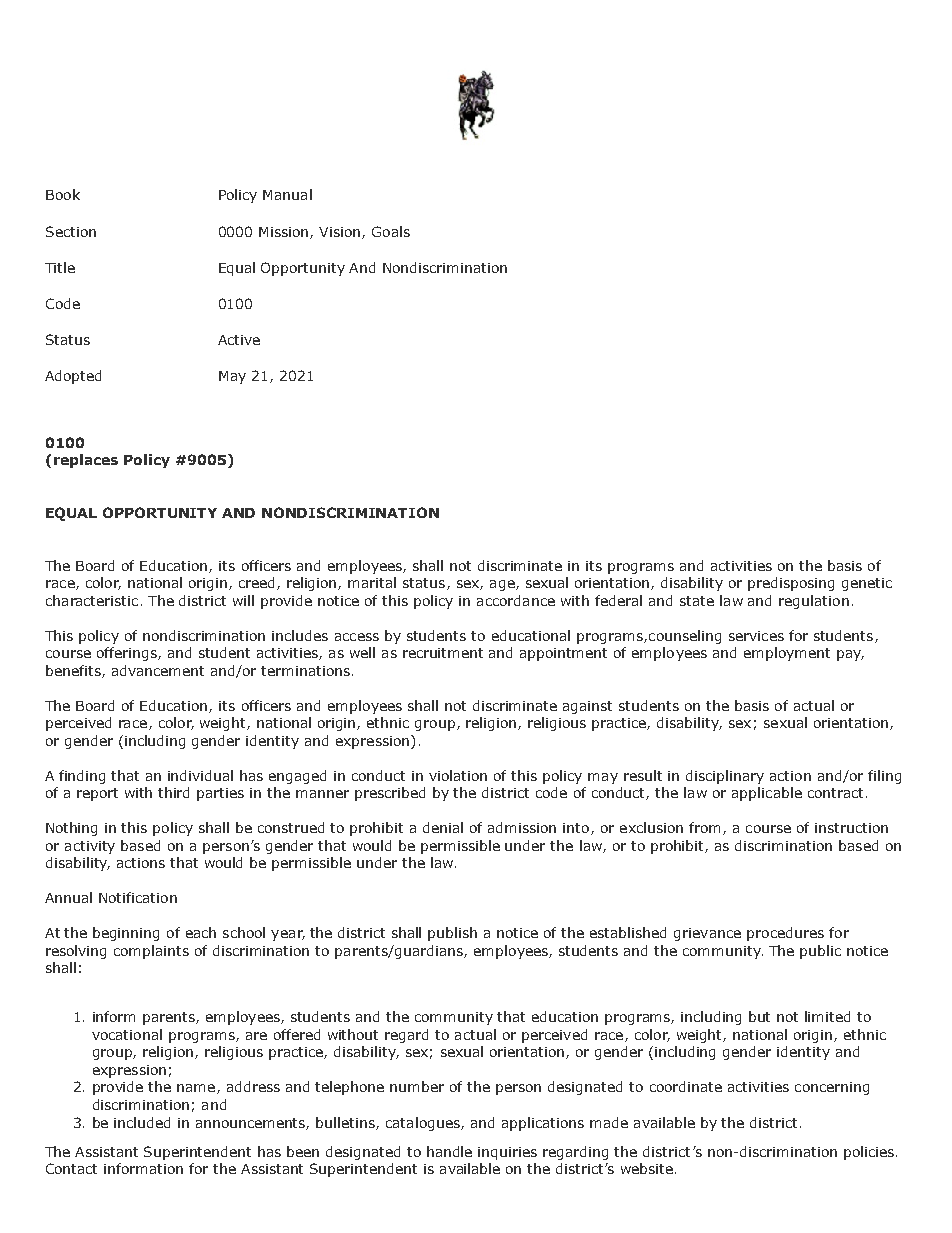 The width and height of the document is (952, 1233). What do you see at coordinates (443, 653) in the document?
I see `recruitment` at bounding box center [443, 653].
